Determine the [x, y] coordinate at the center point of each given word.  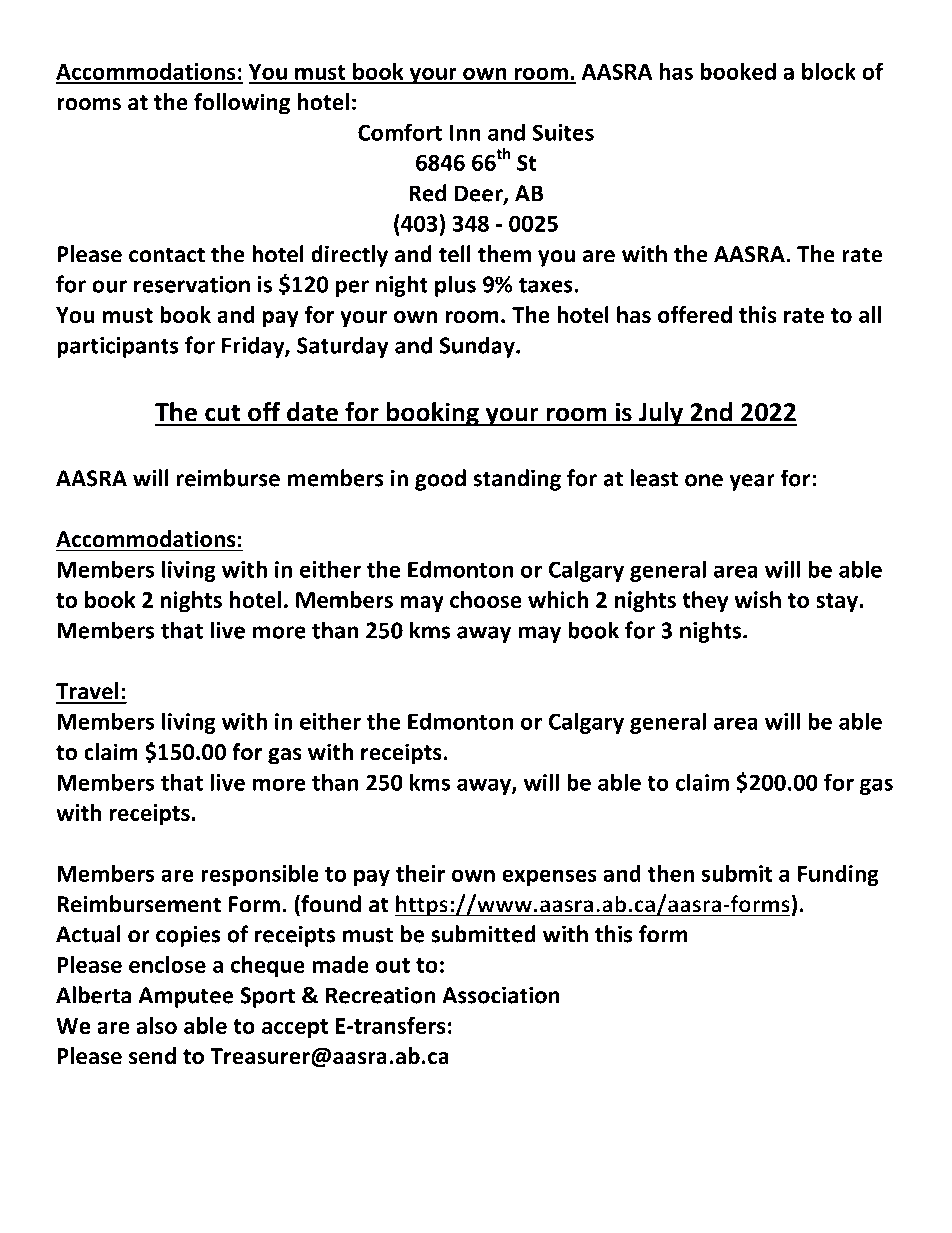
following [242, 104]
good [440, 480]
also [156, 1025]
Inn [465, 132]
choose [486, 599]
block [829, 71]
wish [757, 599]
